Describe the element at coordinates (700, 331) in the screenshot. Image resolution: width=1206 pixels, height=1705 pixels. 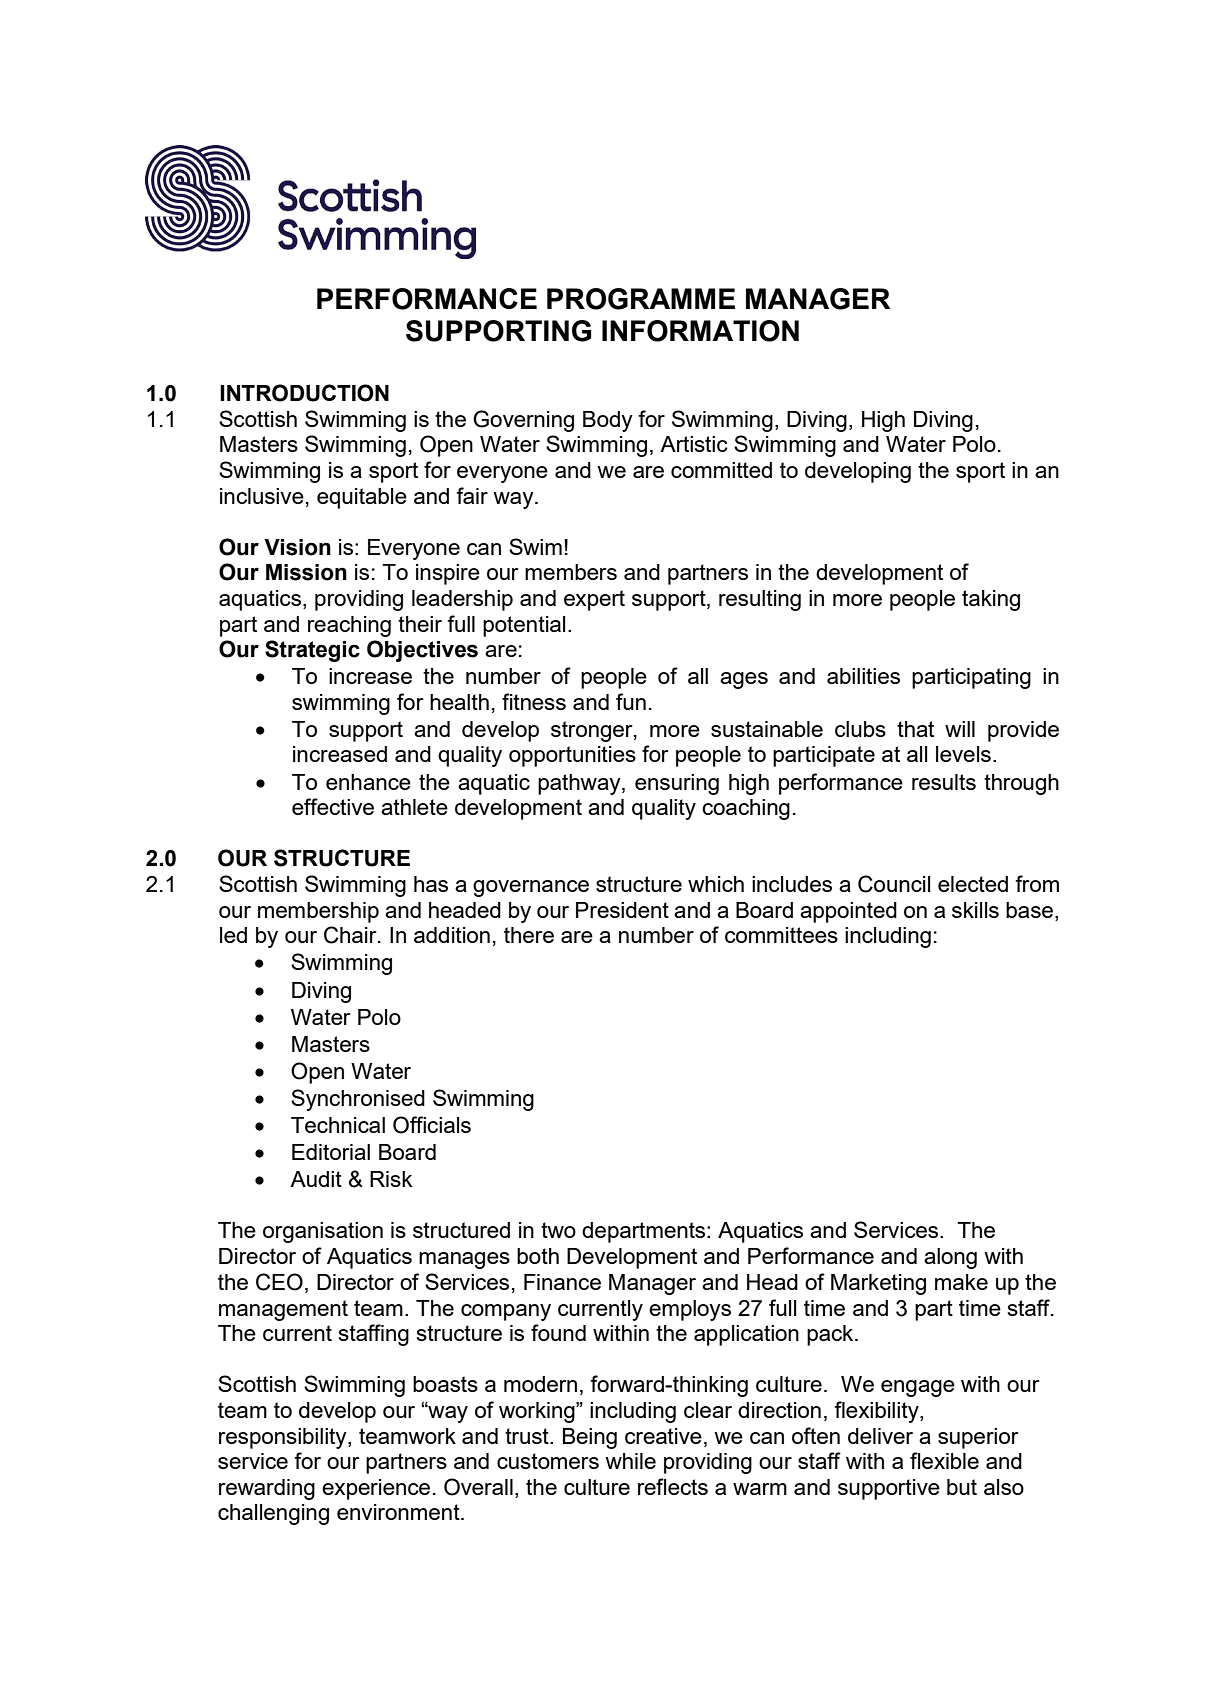
I see `INFORMATION` at that location.
